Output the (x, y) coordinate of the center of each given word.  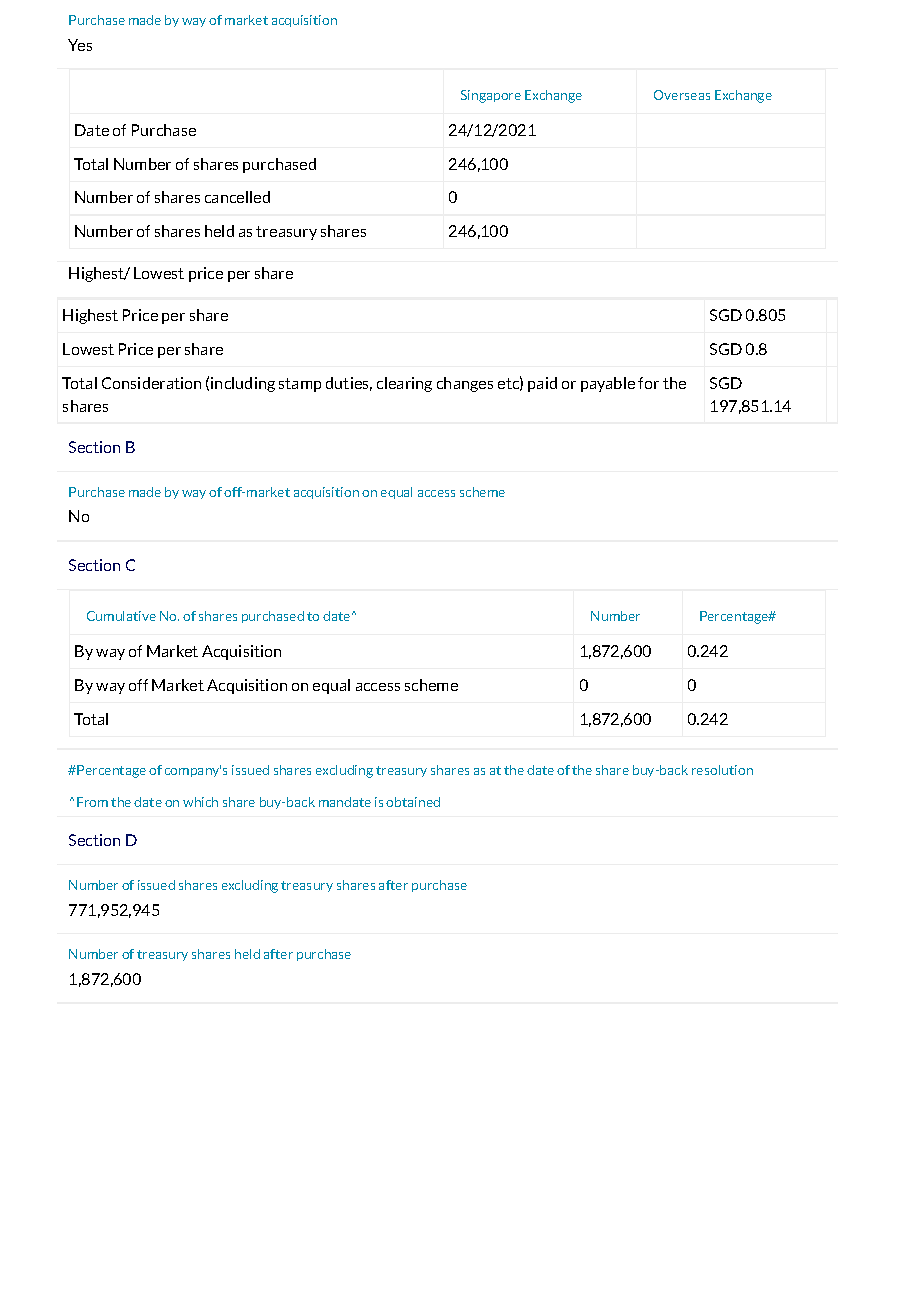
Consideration (151, 383)
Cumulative (121, 616)
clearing (404, 384)
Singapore (491, 96)
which (200, 802)
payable (608, 384)
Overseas (682, 95)
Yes (80, 45)
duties (349, 384)
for (648, 383)
